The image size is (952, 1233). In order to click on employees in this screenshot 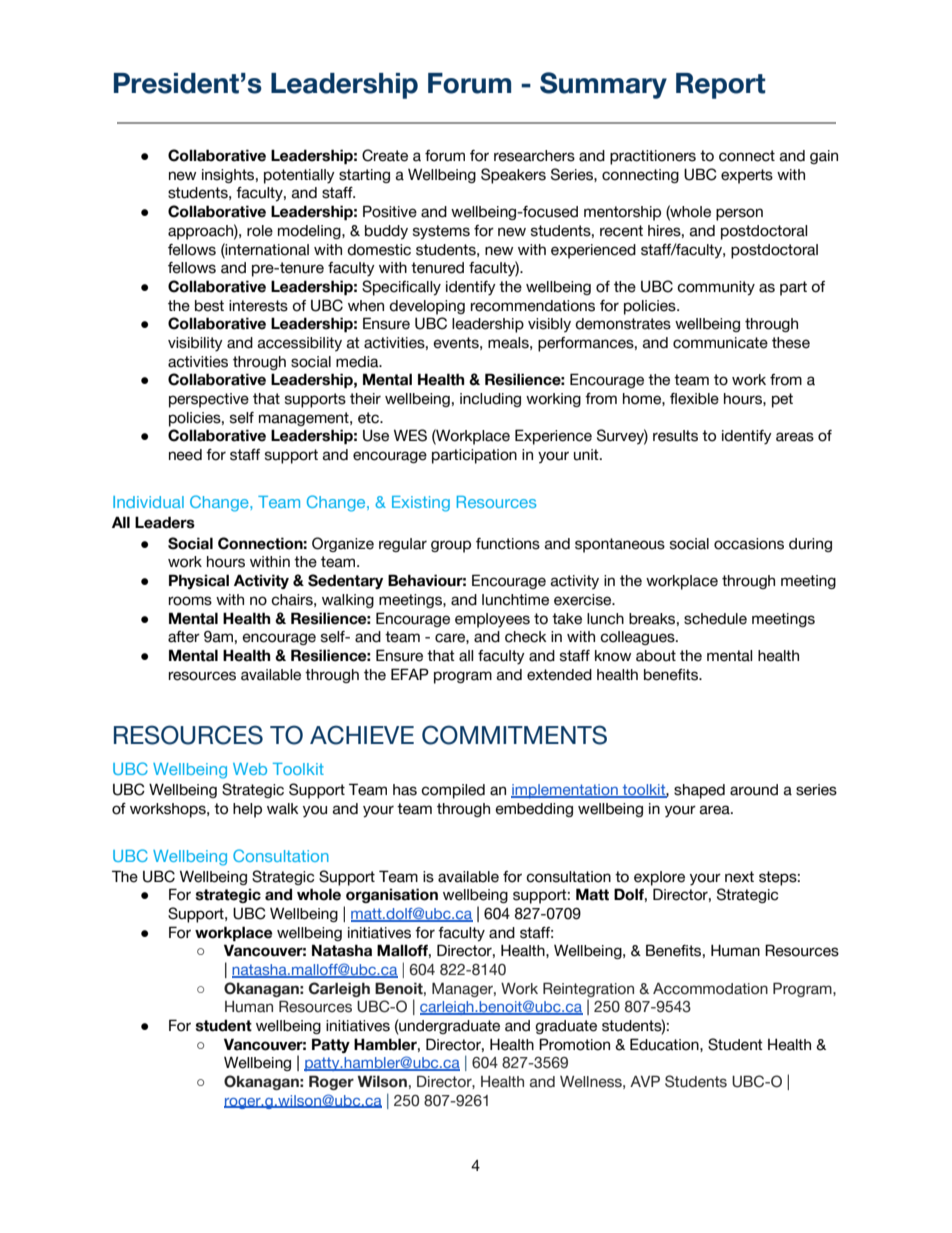, I will do `click(492, 620)`.
